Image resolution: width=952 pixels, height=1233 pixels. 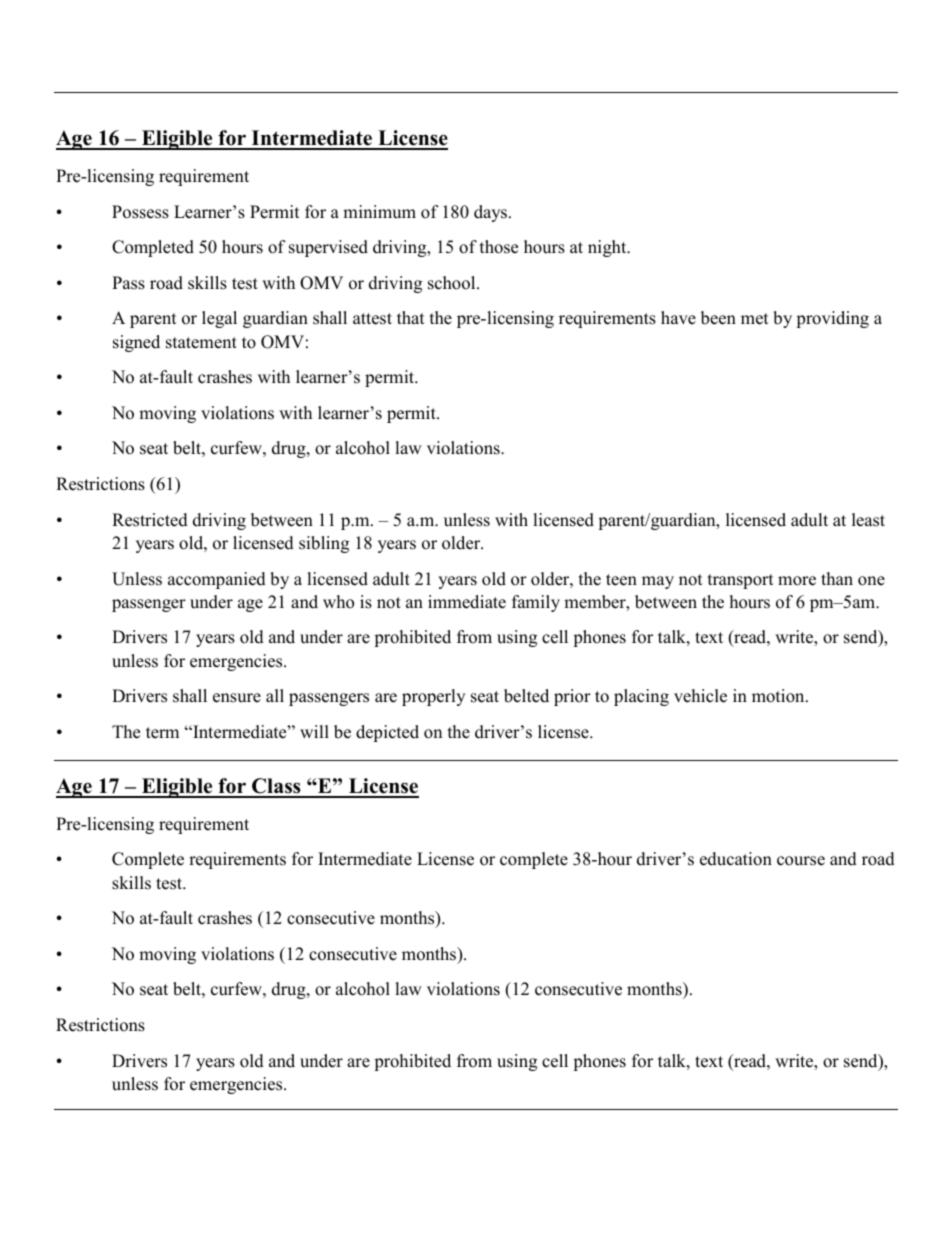 What do you see at coordinates (237, 698) in the screenshot?
I see `ensure` at bounding box center [237, 698].
